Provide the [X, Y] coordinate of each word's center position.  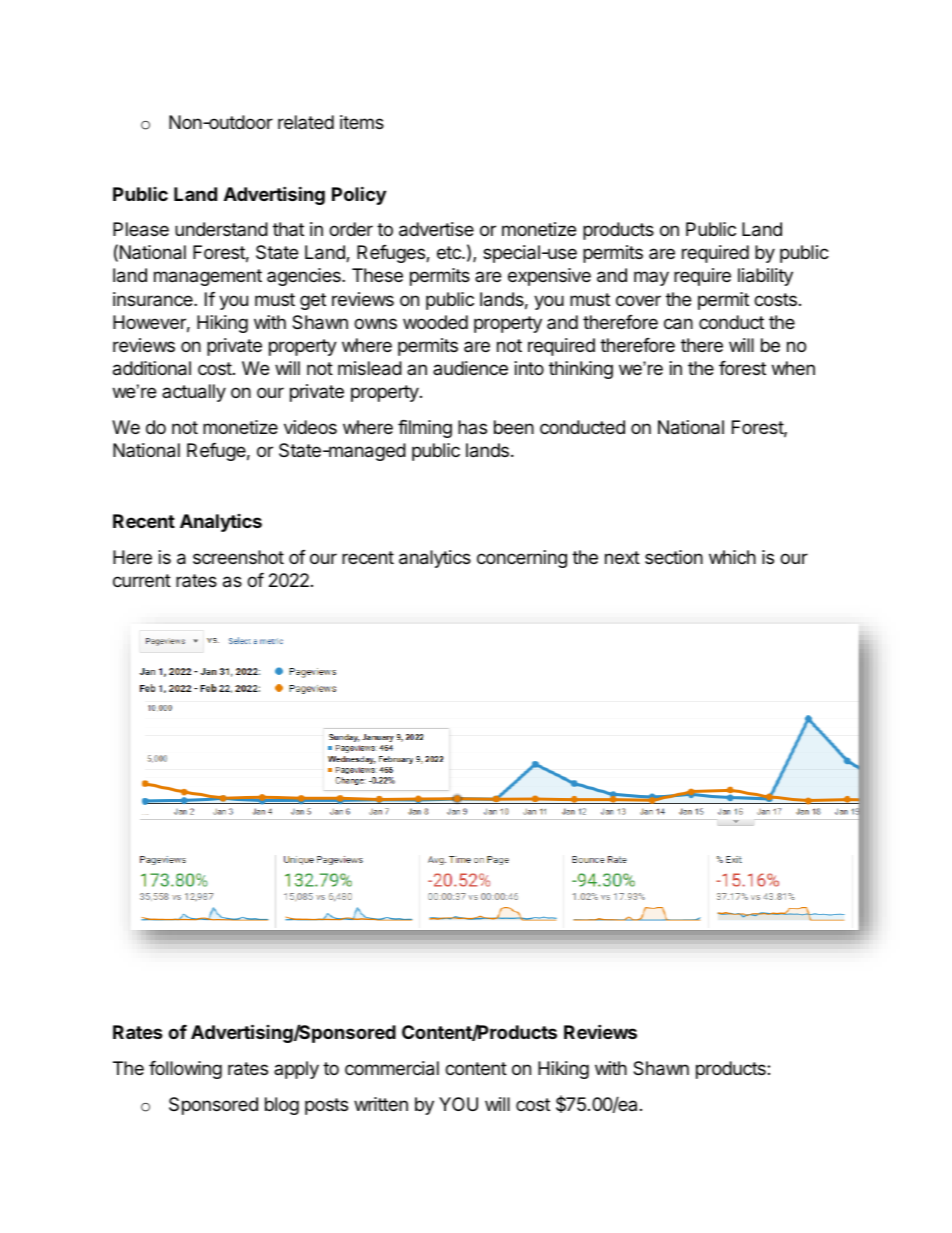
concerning [522, 559]
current [142, 580]
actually [194, 393]
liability [765, 277]
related [306, 122]
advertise [436, 229]
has [472, 427]
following [185, 1070]
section [674, 557]
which [732, 557]
